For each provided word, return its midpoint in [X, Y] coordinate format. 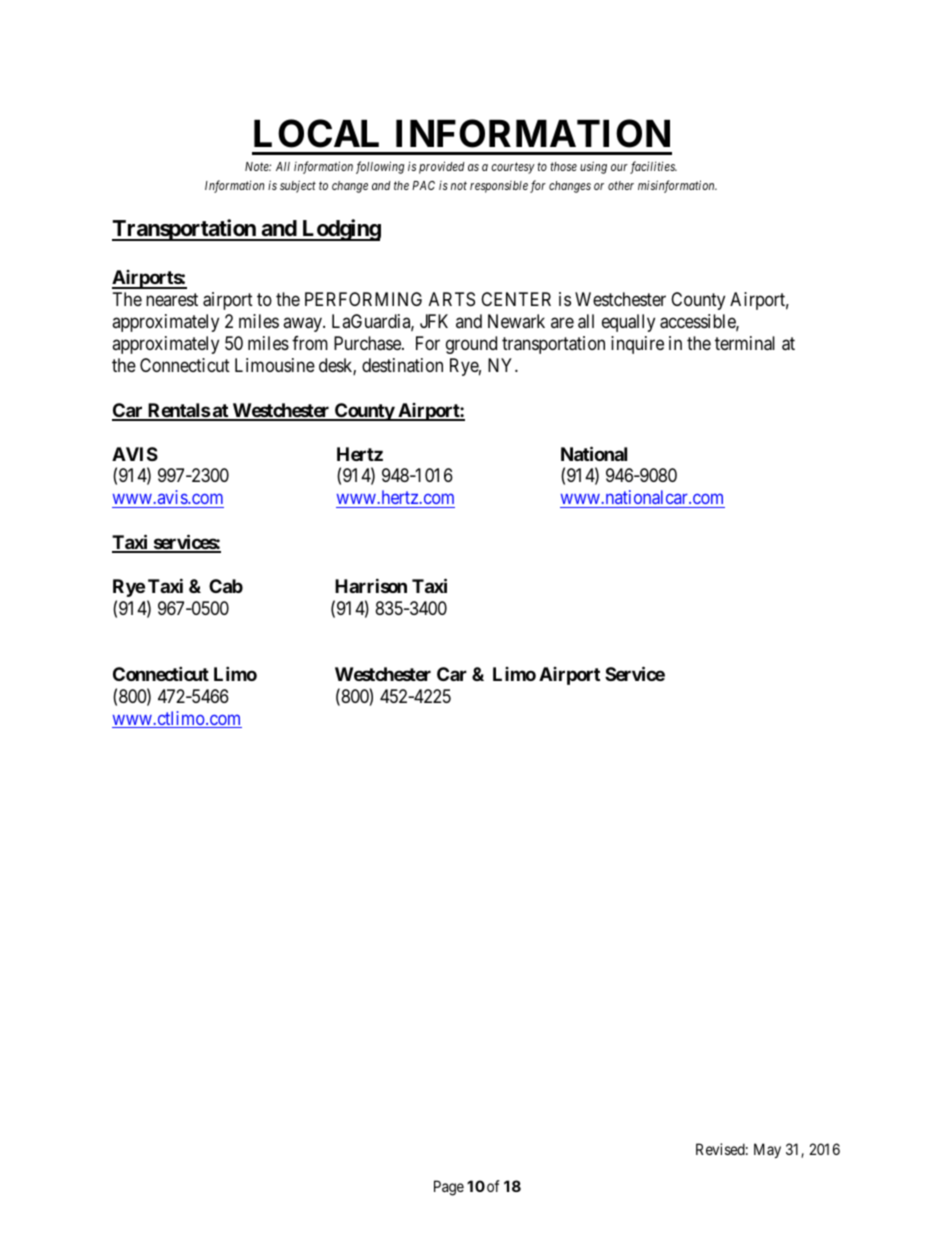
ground [471, 345]
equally [628, 323]
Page [449, 1188]
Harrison [371, 585]
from [310, 343]
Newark [516, 321]
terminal [745, 343]
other [621, 185]
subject [298, 186]
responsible [499, 187]
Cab [226, 586]
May [767, 1150]
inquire [637, 345]
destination [402, 365]
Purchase [368, 343]
